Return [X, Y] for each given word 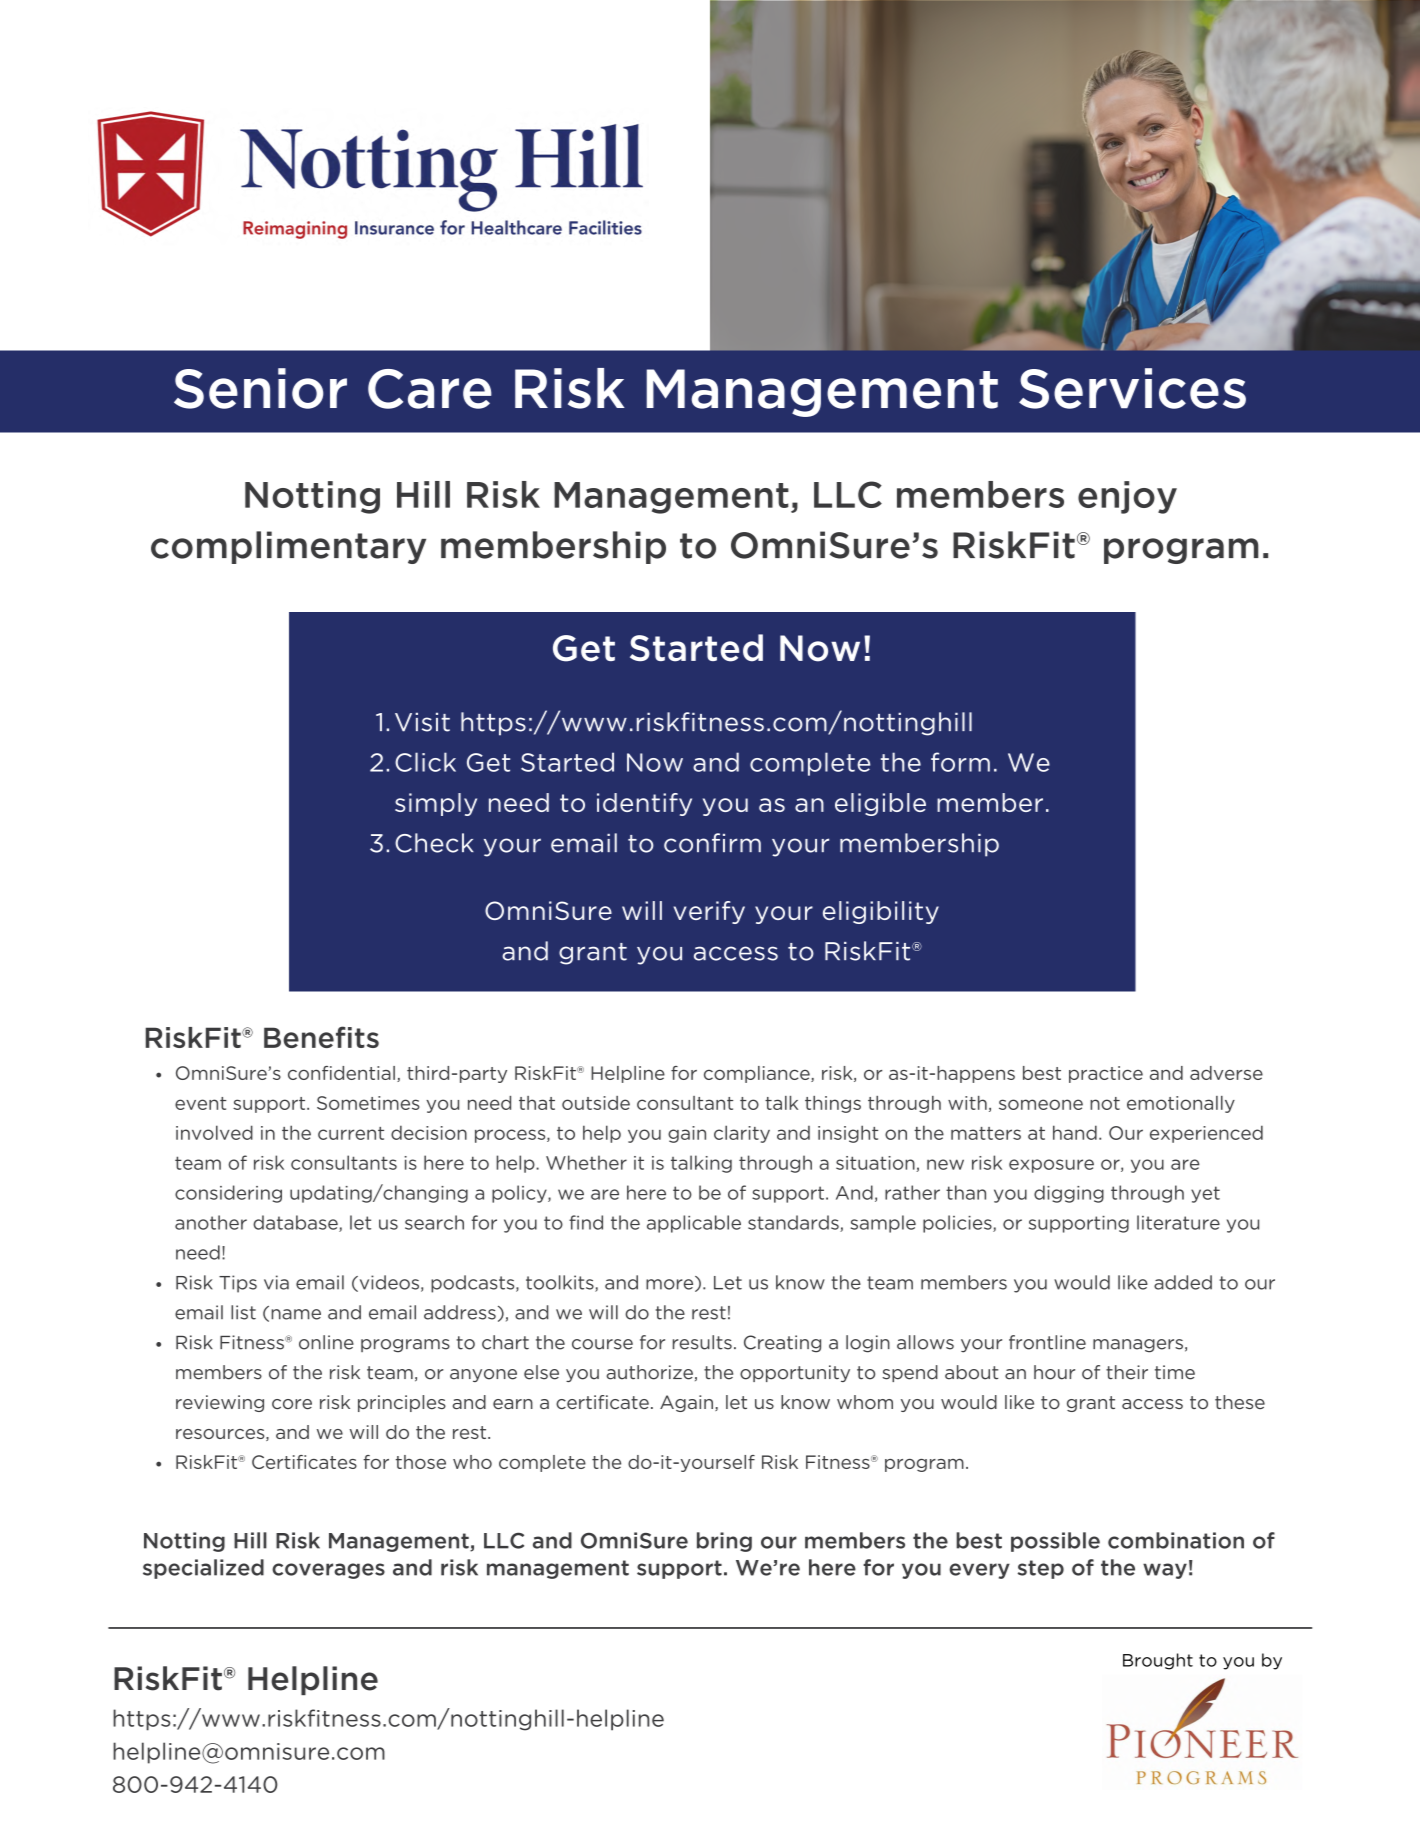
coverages [328, 1571]
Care [430, 389]
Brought [1158, 1661]
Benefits [321, 1037]
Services [1132, 388]
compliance [758, 1074]
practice [1106, 1074]
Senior [260, 388]
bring [724, 1542]
